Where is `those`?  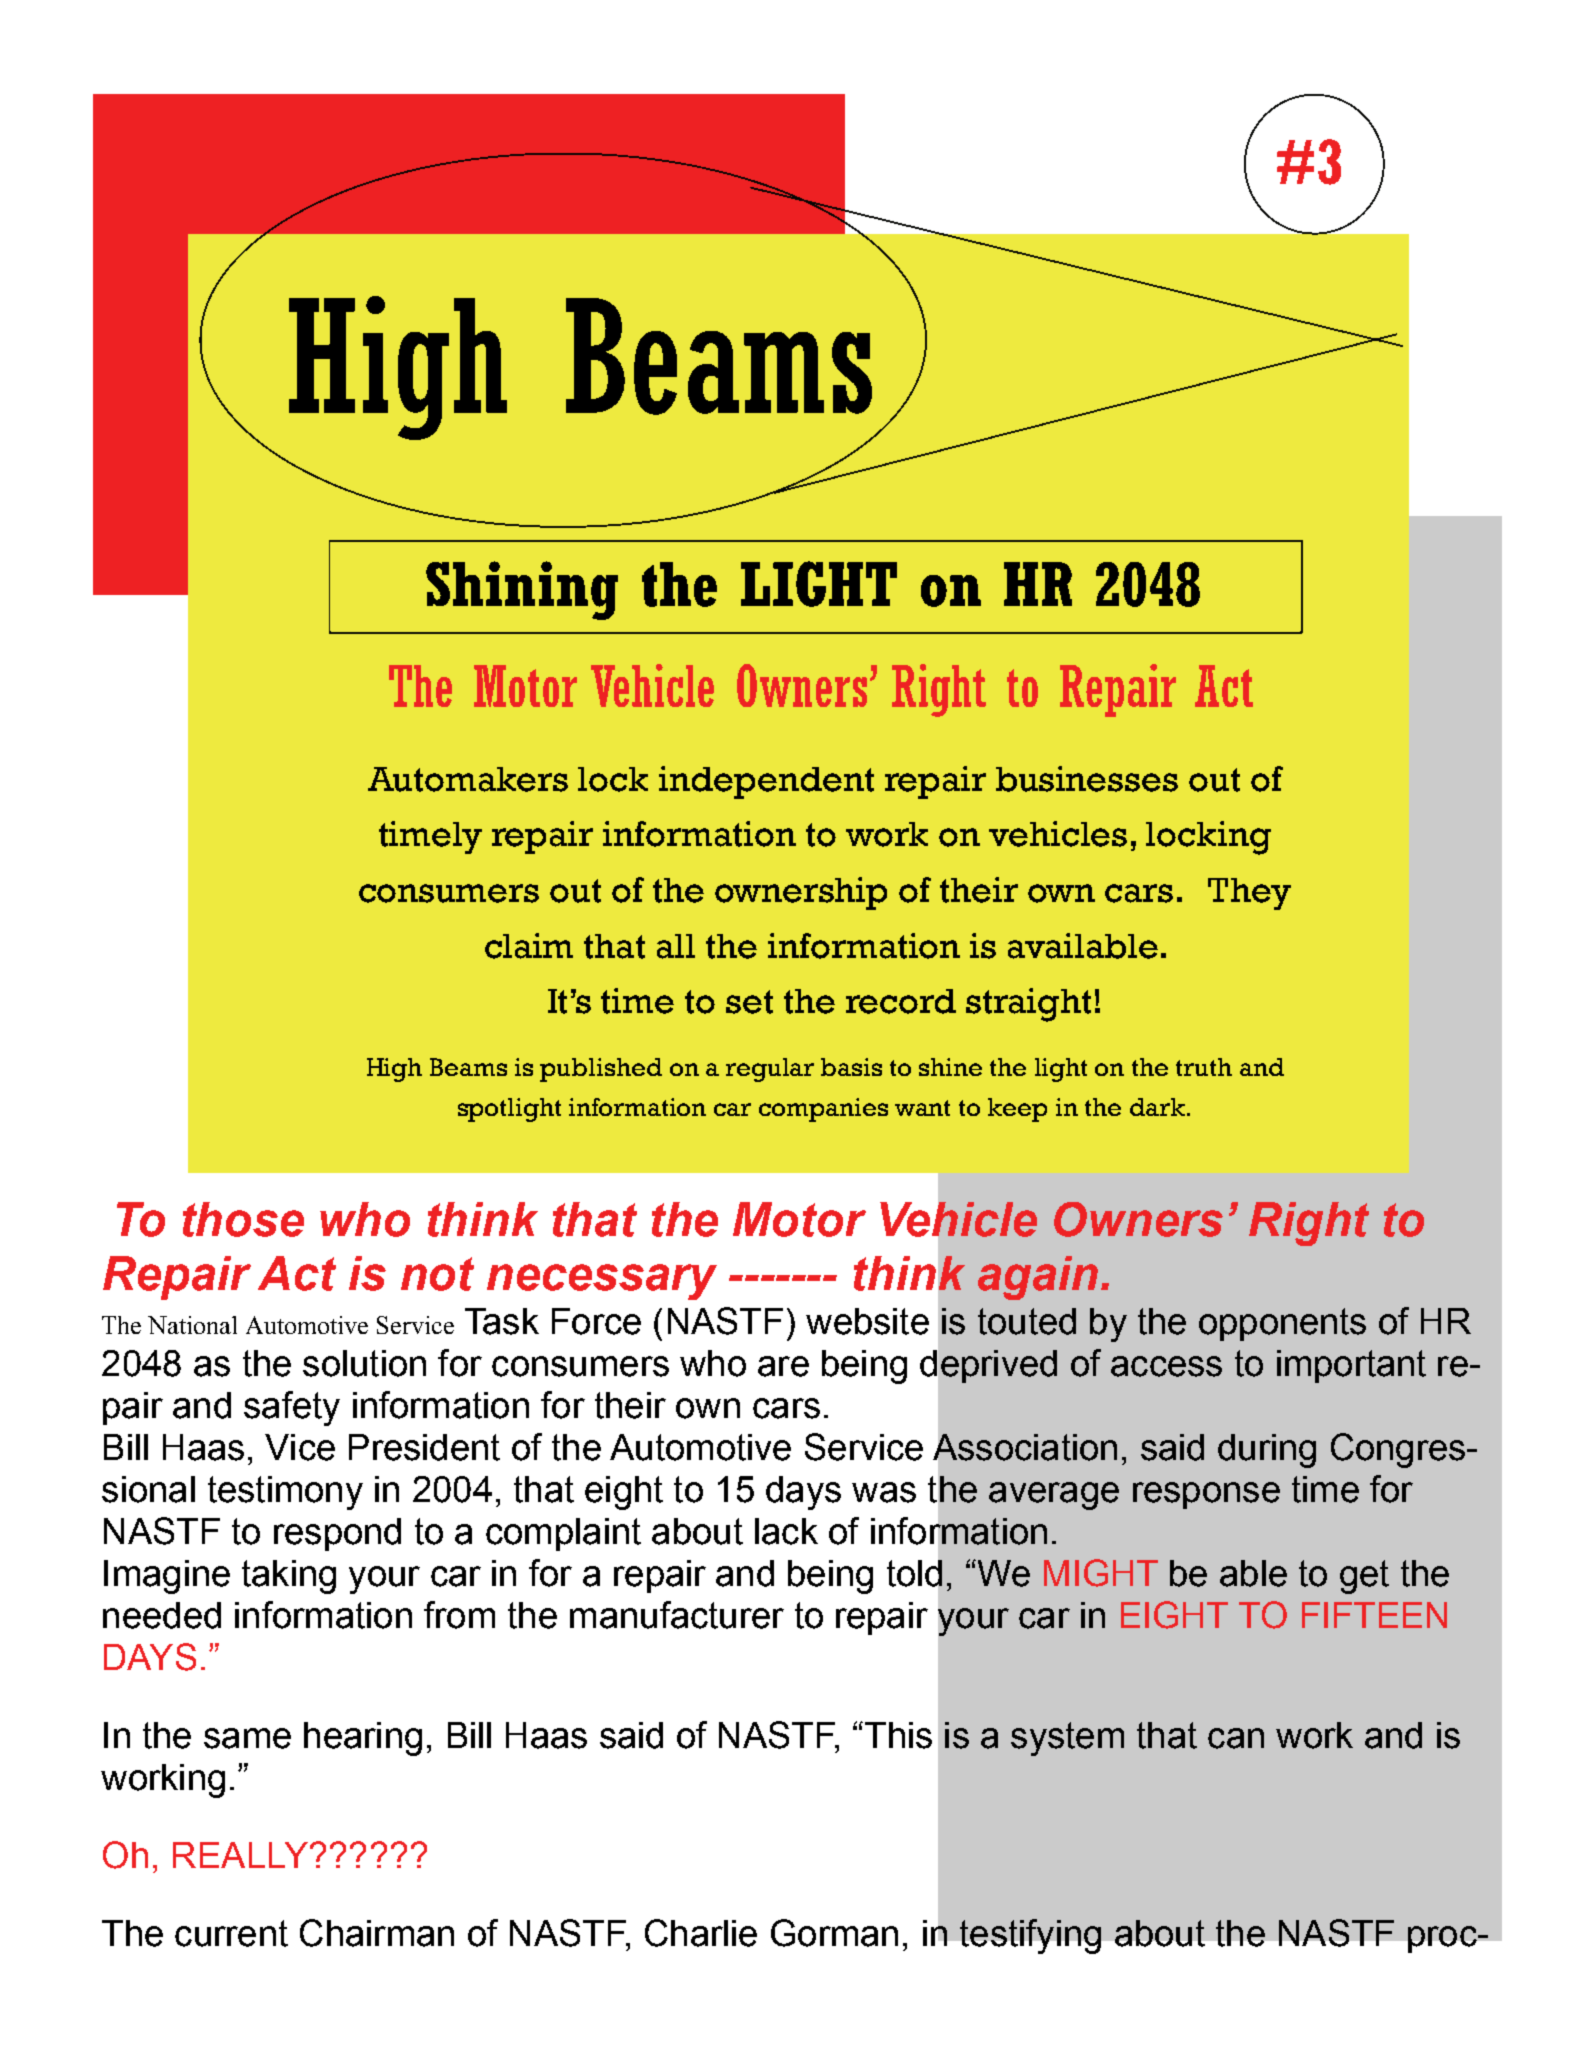
those is located at coordinates (243, 1219).
